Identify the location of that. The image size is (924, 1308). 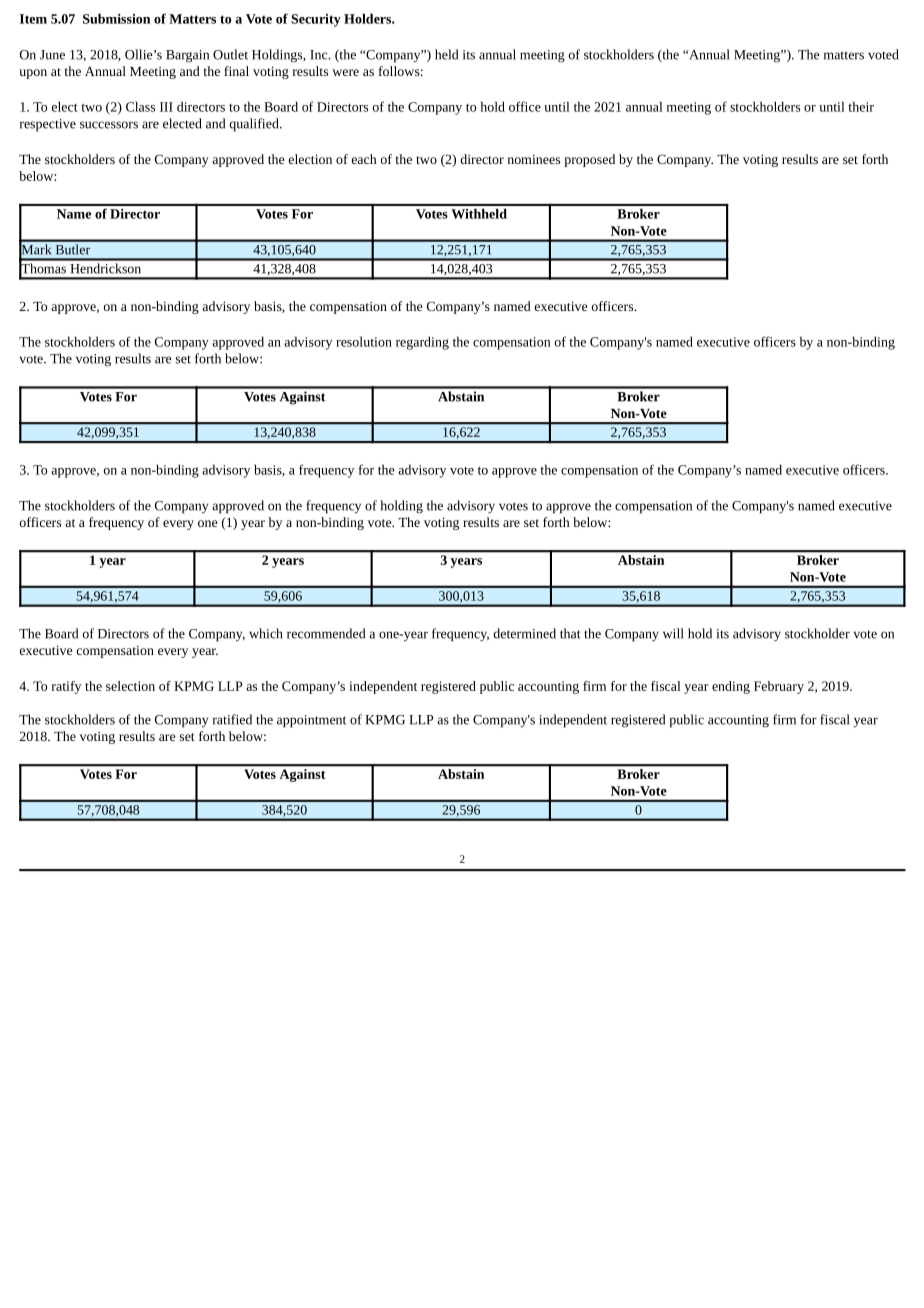
(570, 633).
